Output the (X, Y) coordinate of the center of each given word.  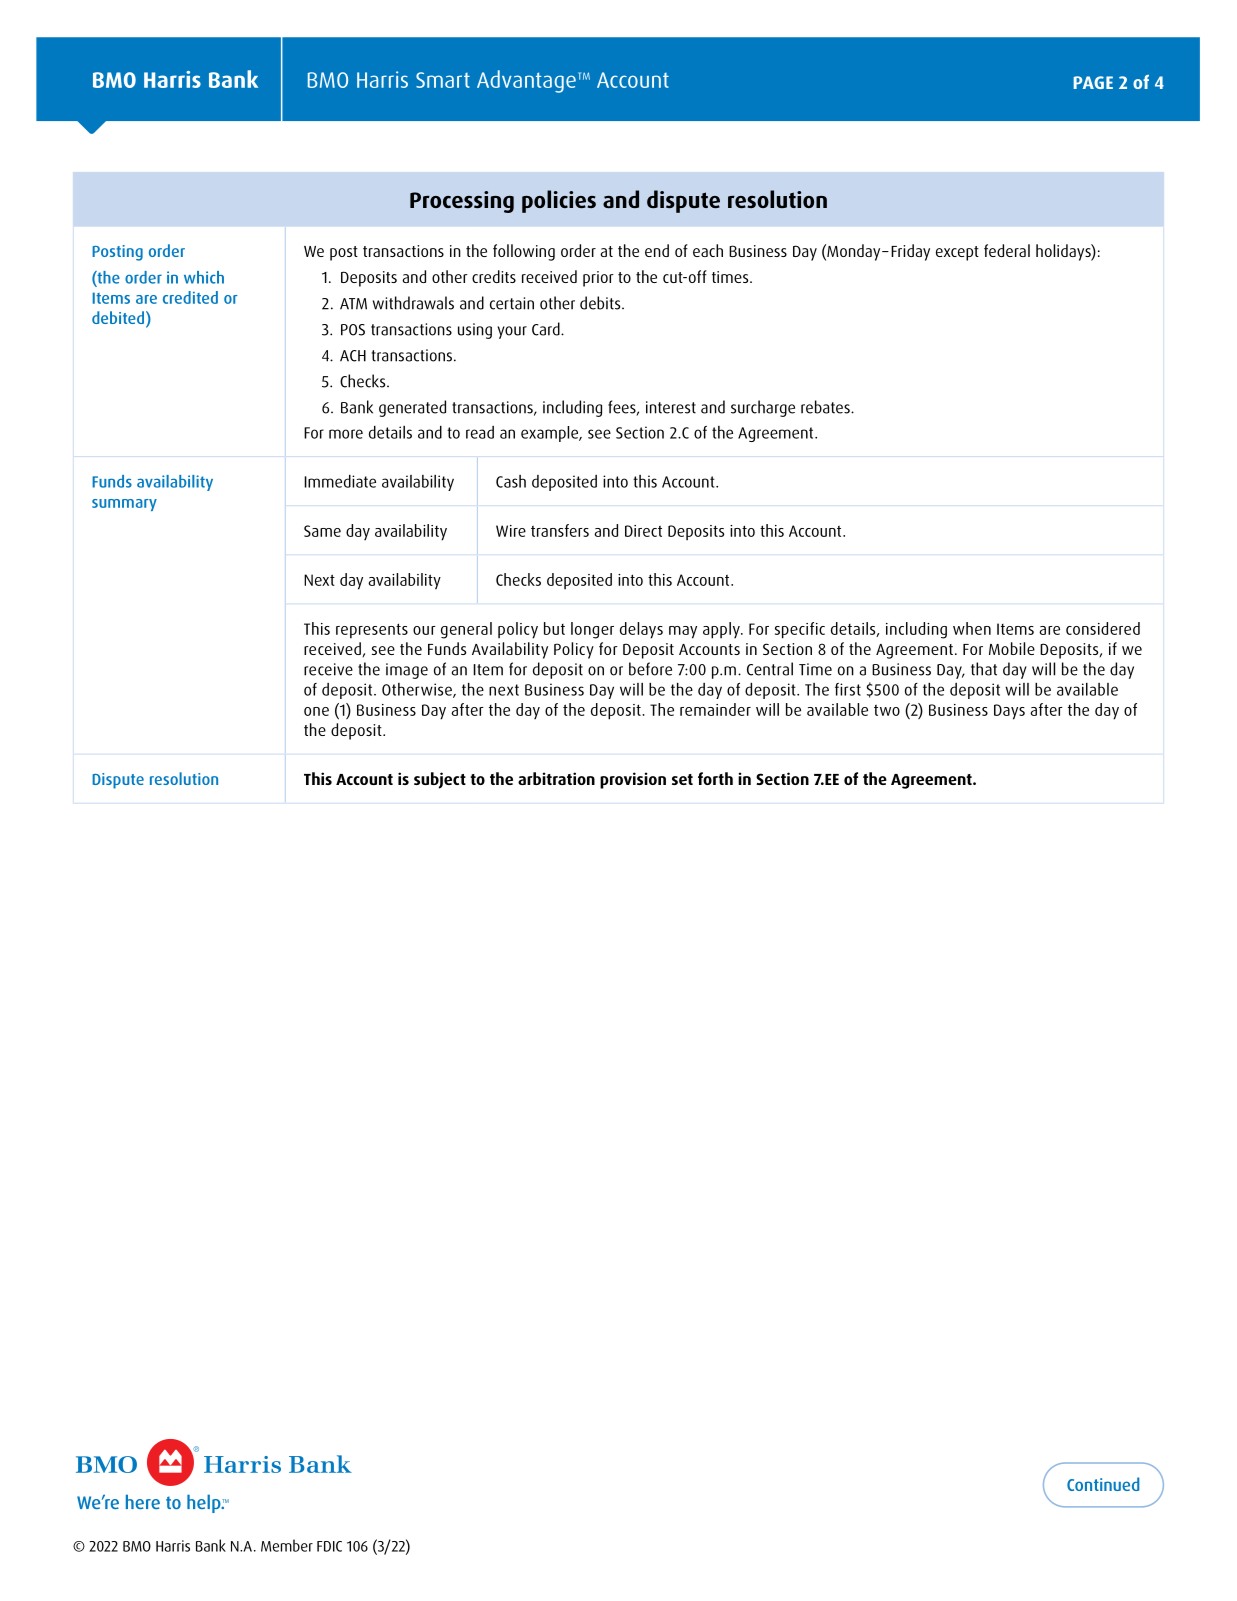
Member (287, 1545)
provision (633, 780)
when (972, 628)
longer (592, 630)
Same (322, 531)
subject (440, 780)
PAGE (1093, 82)
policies (559, 201)
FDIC (329, 1546)
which (204, 277)
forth (715, 778)
